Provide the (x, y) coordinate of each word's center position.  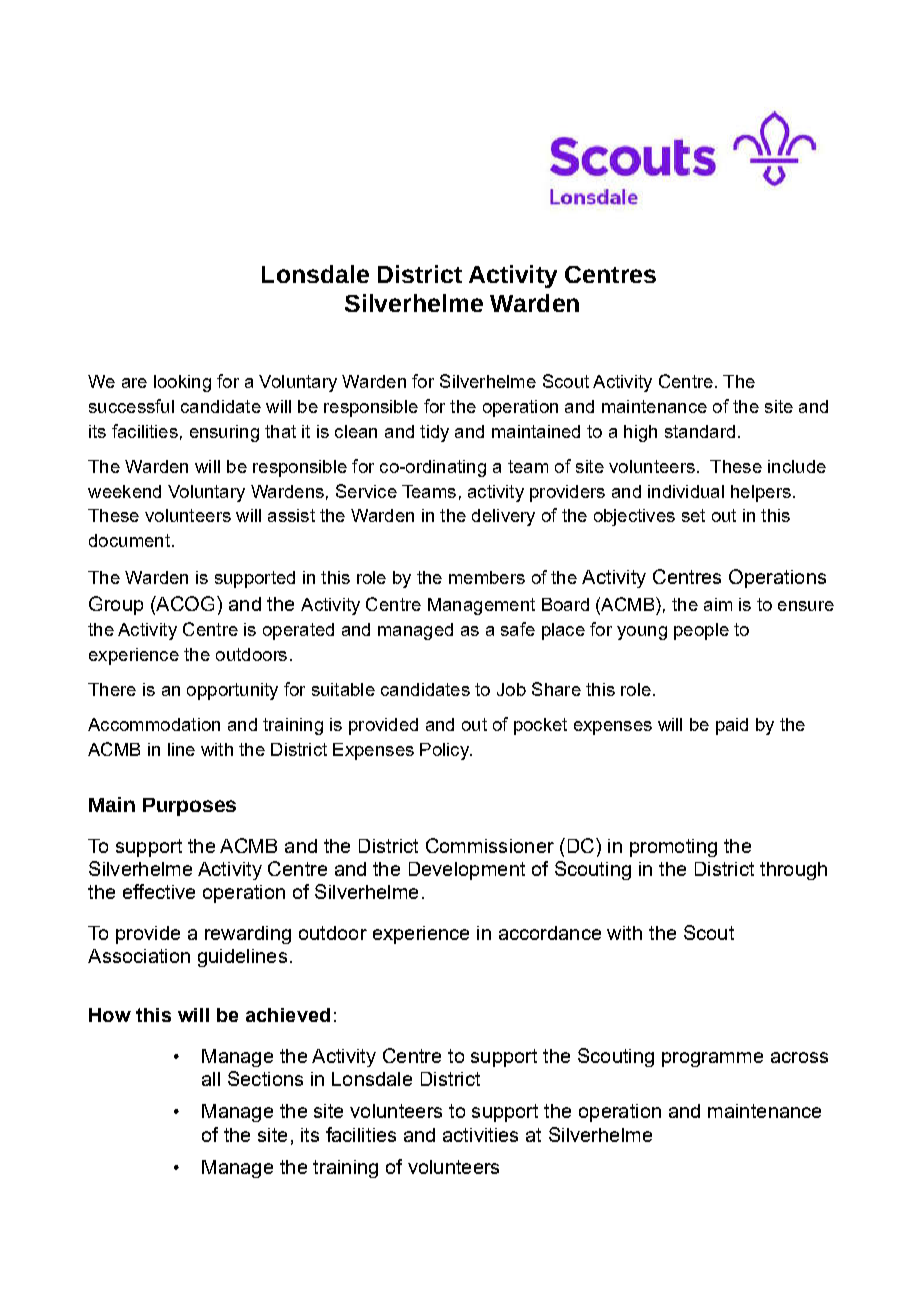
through (793, 871)
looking (182, 383)
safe (518, 629)
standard (700, 431)
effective (159, 891)
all (211, 1079)
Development (467, 871)
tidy (434, 433)
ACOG (184, 603)
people (701, 631)
